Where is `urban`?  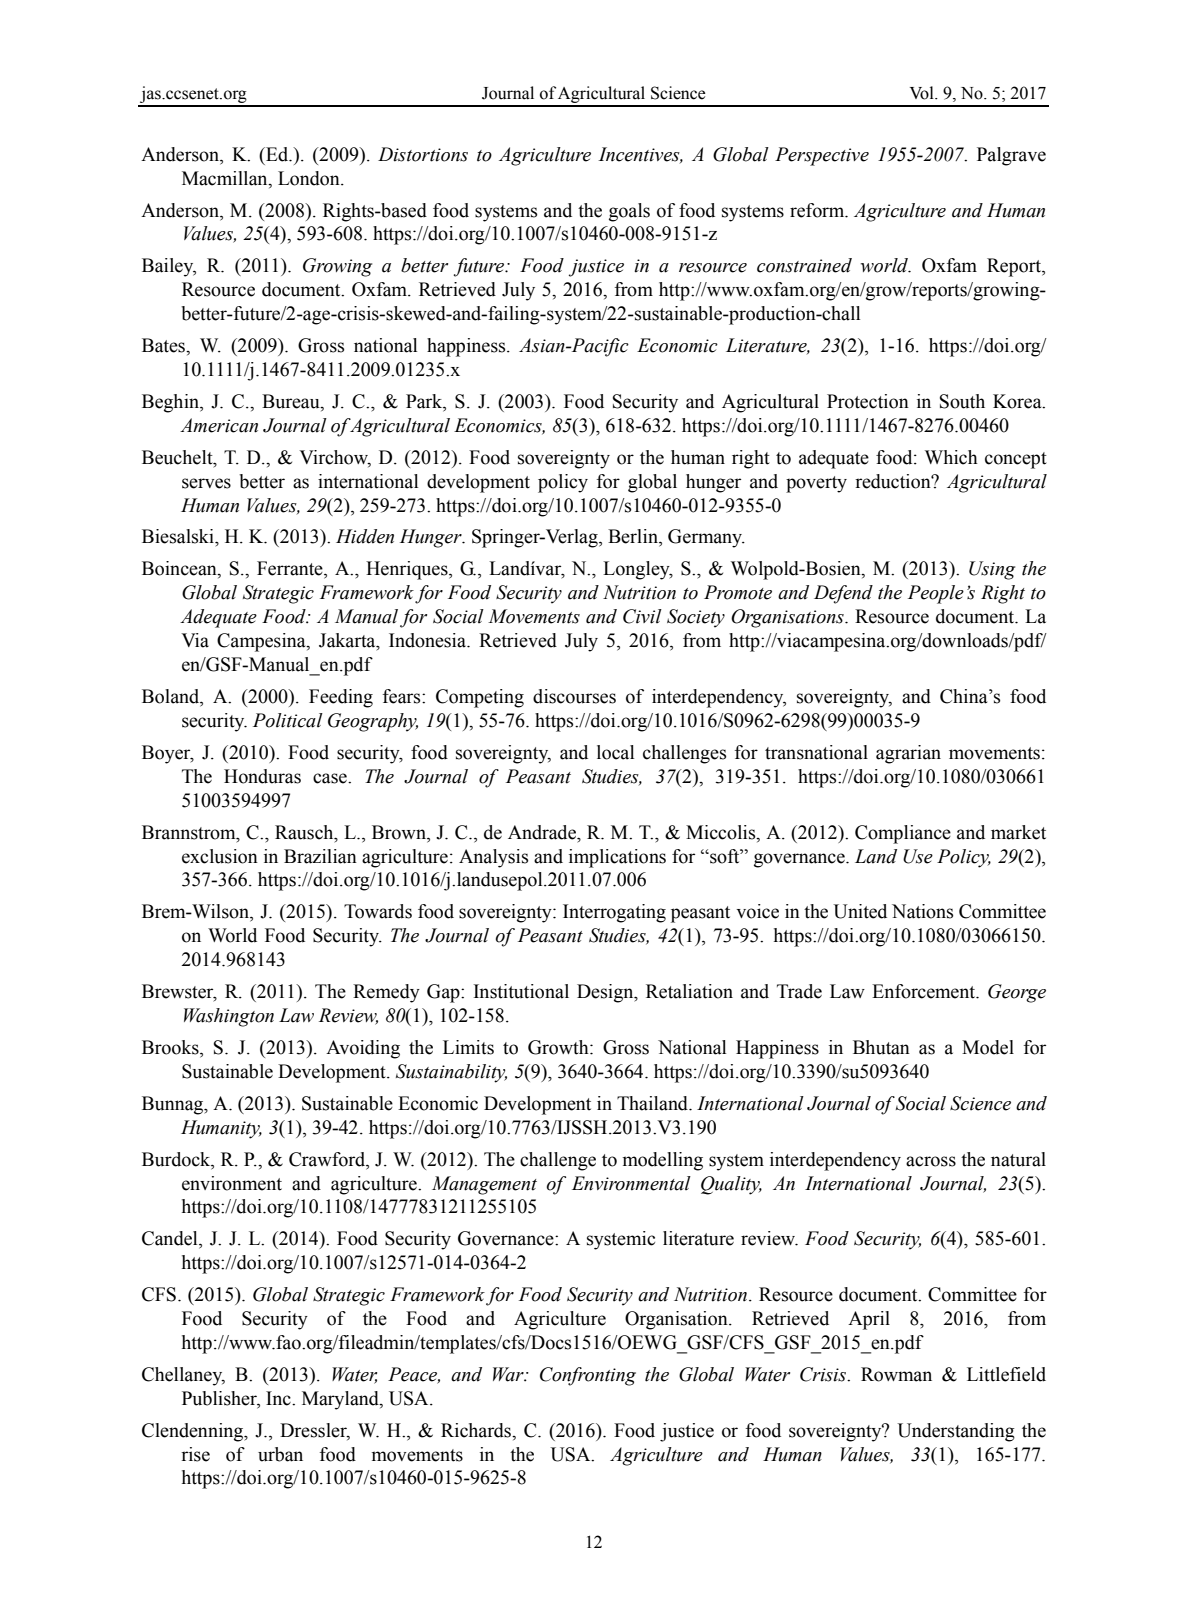 urban is located at coordinates (280, 1454).
